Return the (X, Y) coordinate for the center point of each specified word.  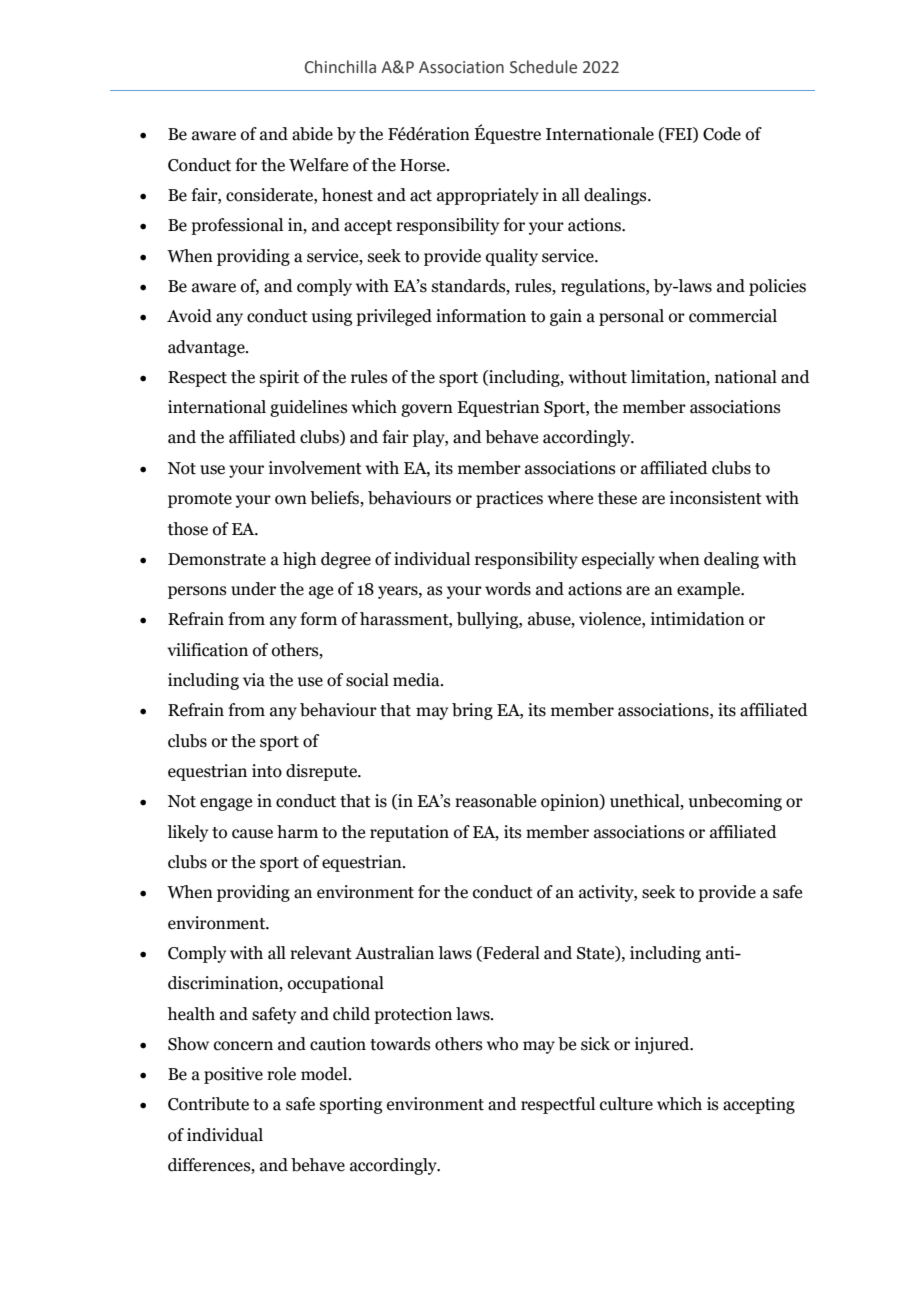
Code (722, 134)
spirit (279, 378)
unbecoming (735, 802)
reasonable (495, 801)
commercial (733, 316)
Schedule (543, 67)
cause (252, 834)
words (508, 589)
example (709, 590)
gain (566, 317)
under (253, 589)
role (281, 1074)
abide (312, 134)
